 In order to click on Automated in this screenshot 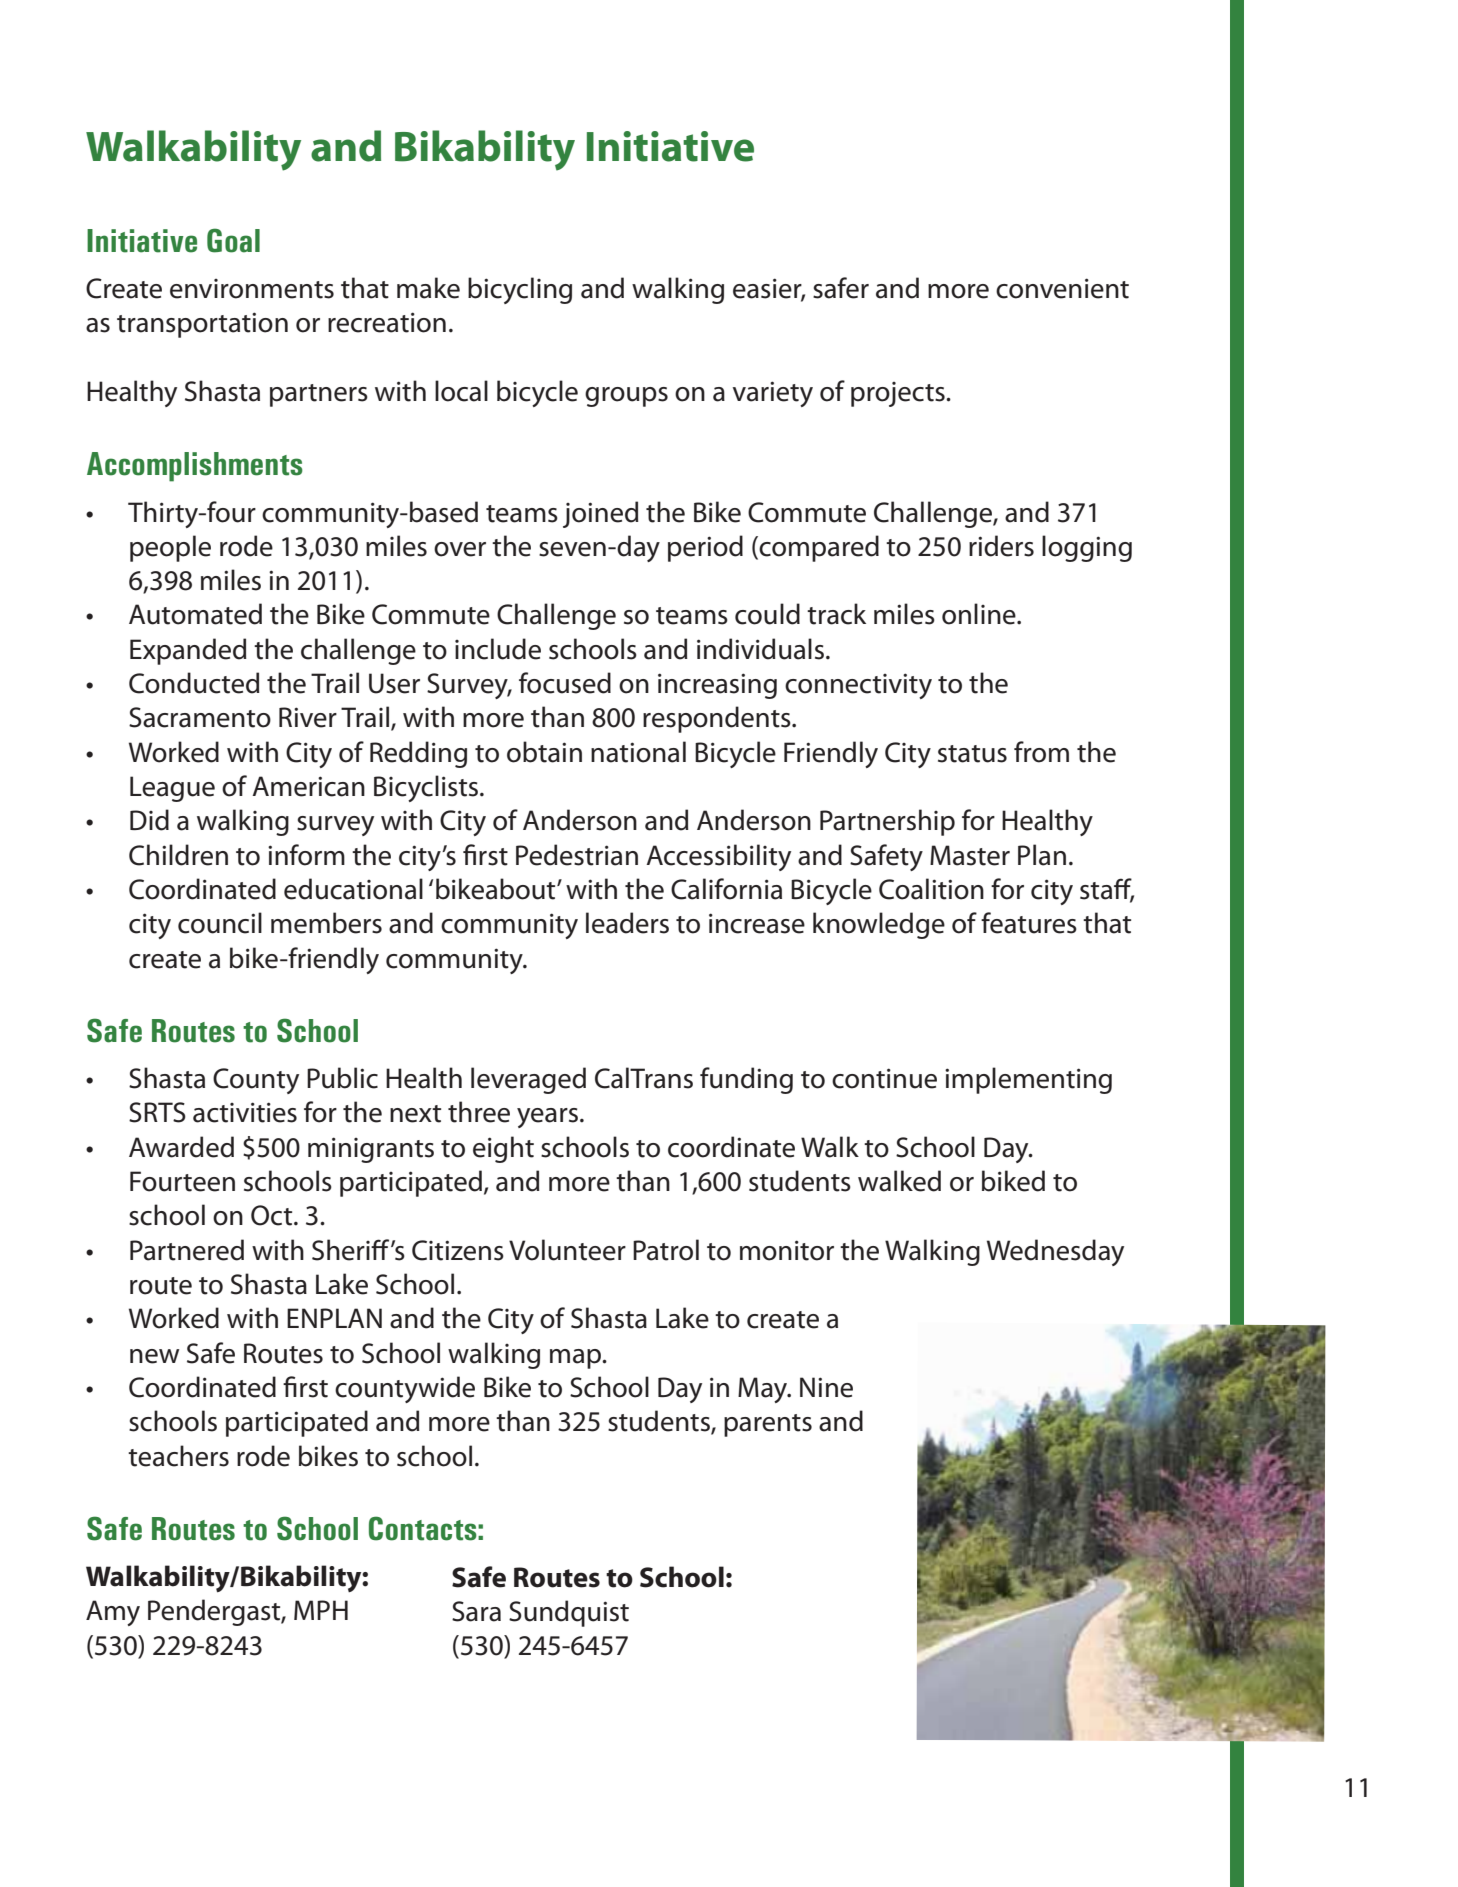, I will do `click(195, 614)`.
